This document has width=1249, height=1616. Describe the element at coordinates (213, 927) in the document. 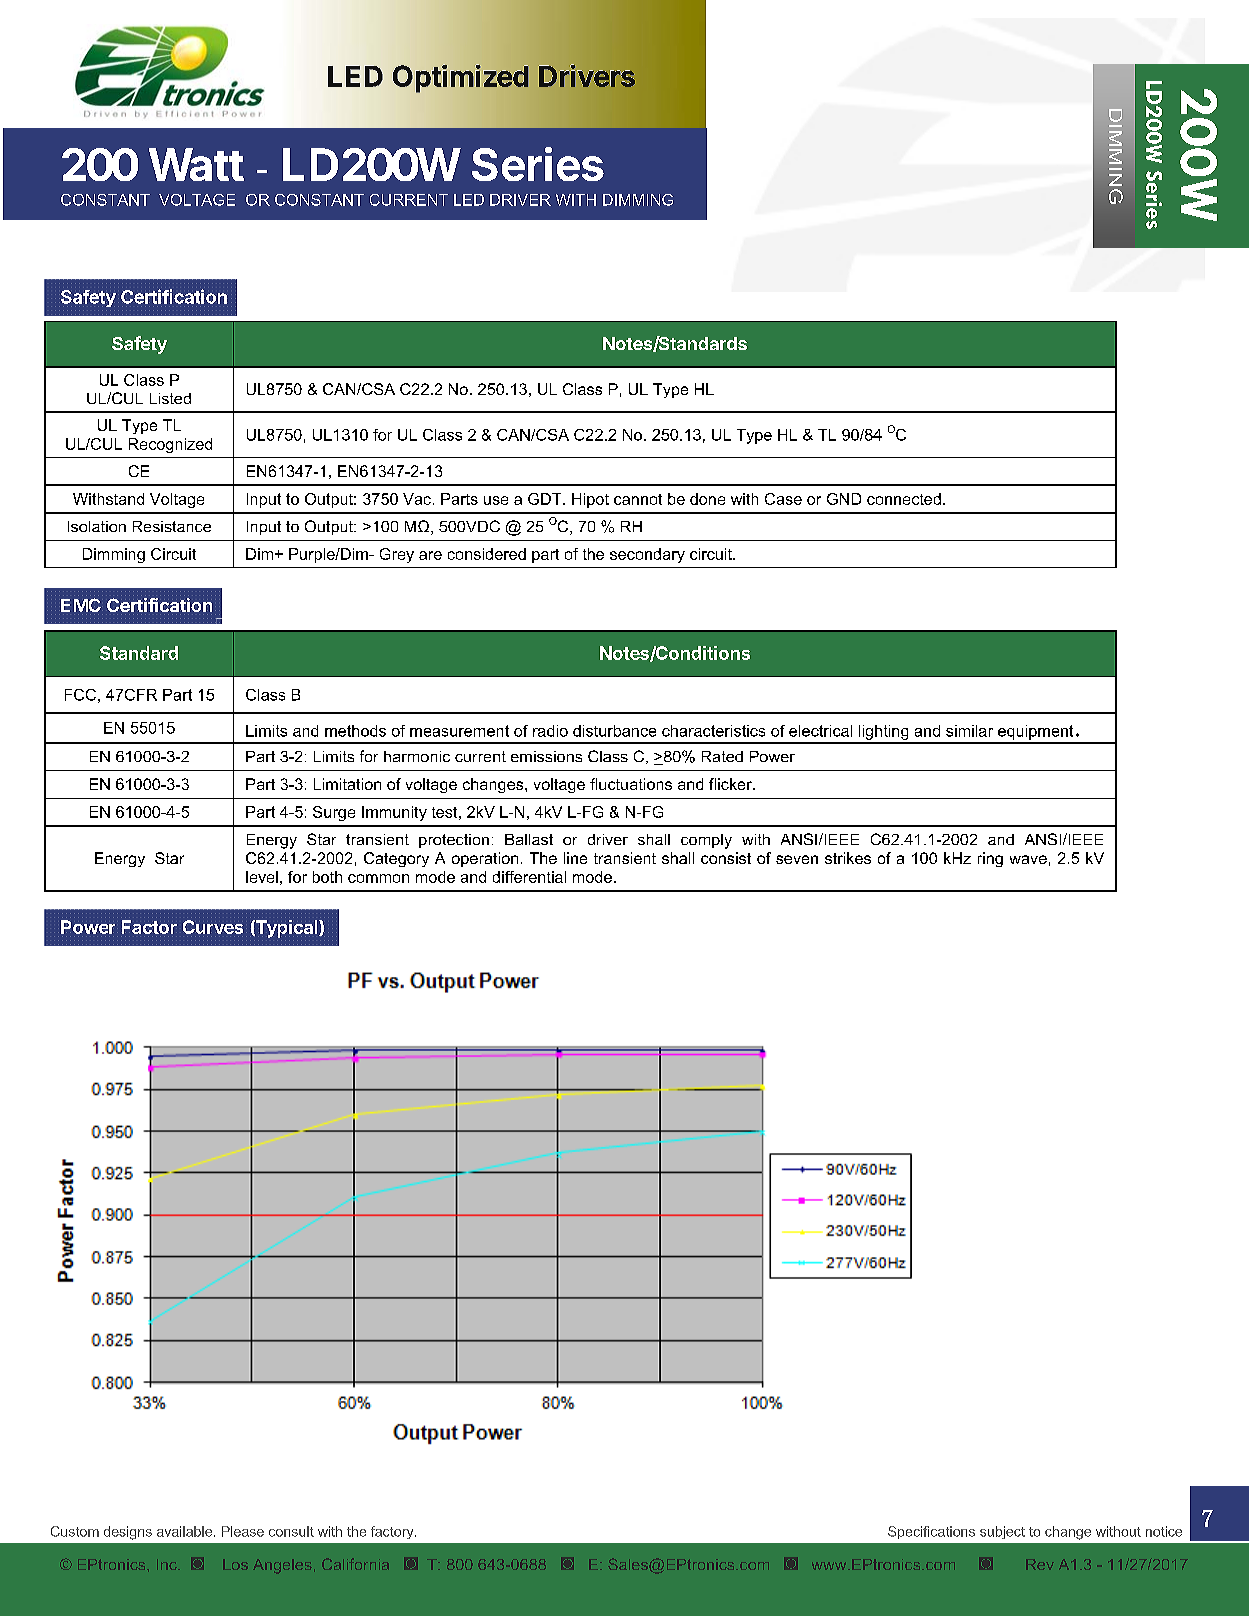

I see `Curves` at that location.
